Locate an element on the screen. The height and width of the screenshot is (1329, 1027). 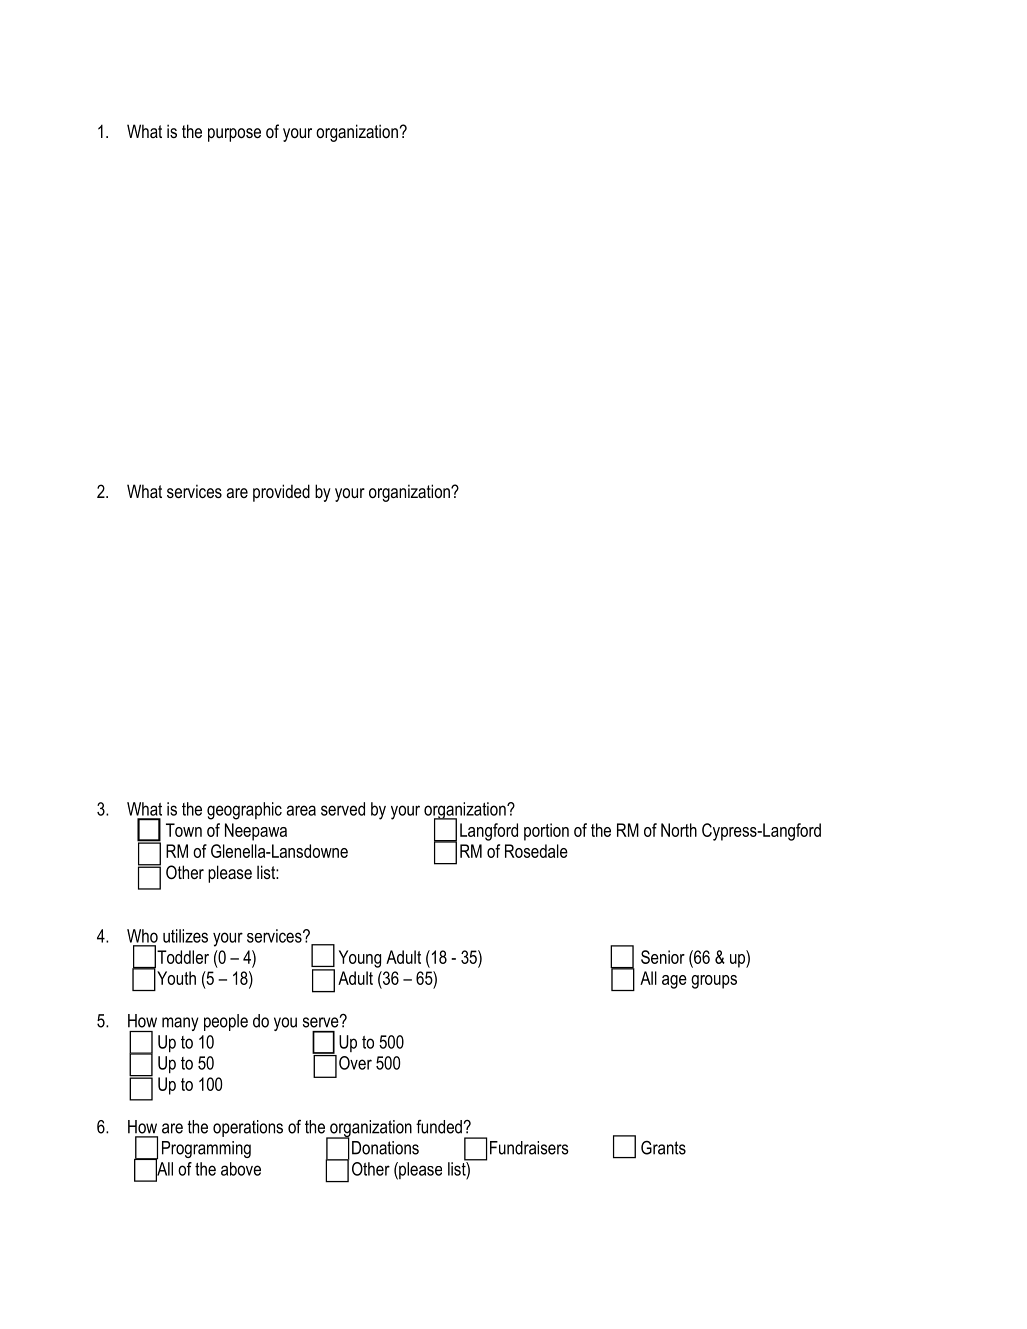
area is located at coordinates (301, 810).
